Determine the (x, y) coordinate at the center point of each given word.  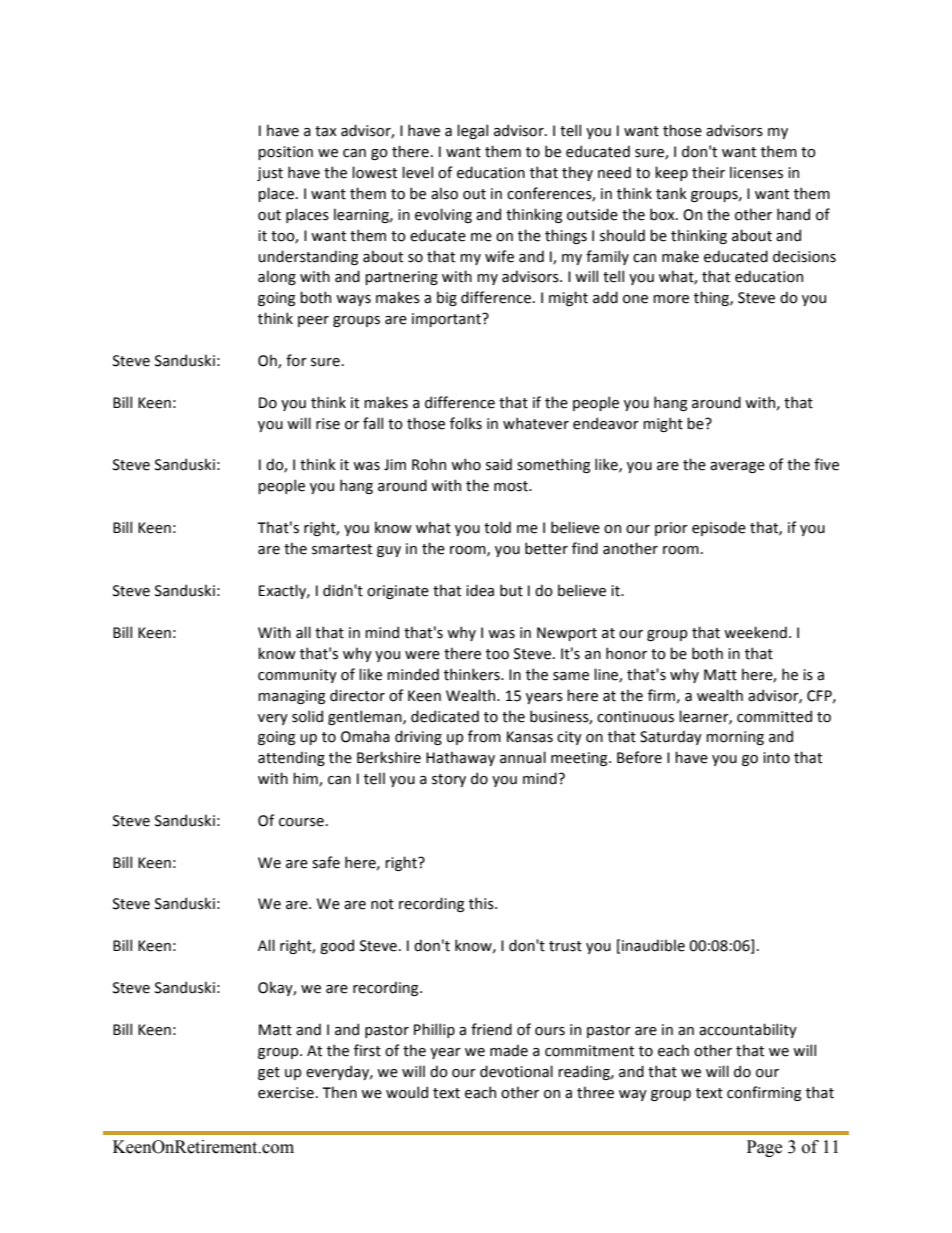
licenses (756, 172)
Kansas (530, 737)
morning (735, 738)
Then (339, 1092)
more (671, 299)
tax (326, 131)
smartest (342, 549)
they (577, 173)
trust (565, 946)
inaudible (653, 945)
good (337, 946)
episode (719, 528)
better (546, 548)
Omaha (365, 736)
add (605, 297)
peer (313, 321)
